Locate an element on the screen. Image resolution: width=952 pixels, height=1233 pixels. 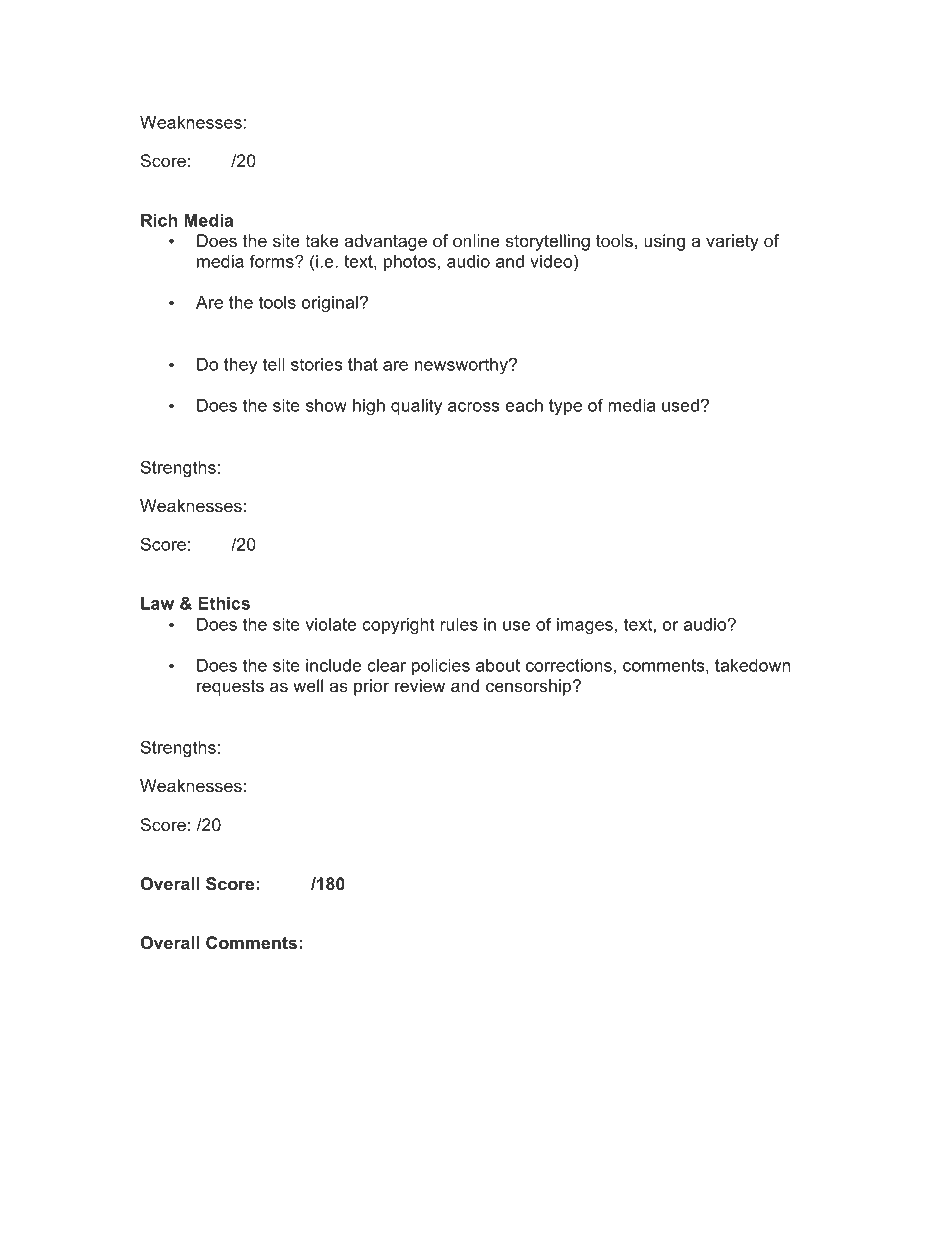
images is located at coordinates (585, 626).
